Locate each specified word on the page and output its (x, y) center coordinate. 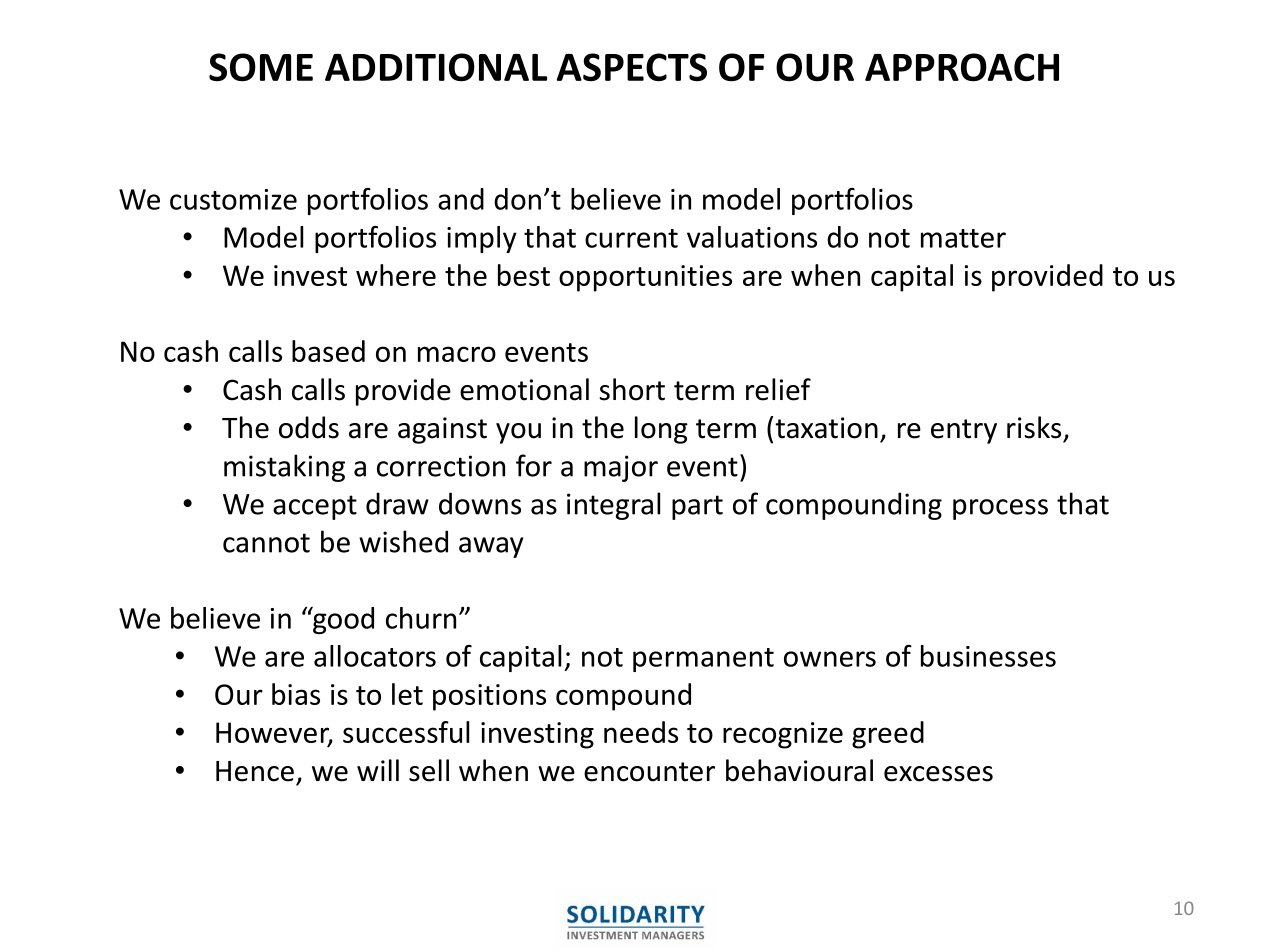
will (378, 770)
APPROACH (962, 67)
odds (309, 427)
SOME (261, 67)
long (661, 430)
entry (964, 431)
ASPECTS (632, 67)
